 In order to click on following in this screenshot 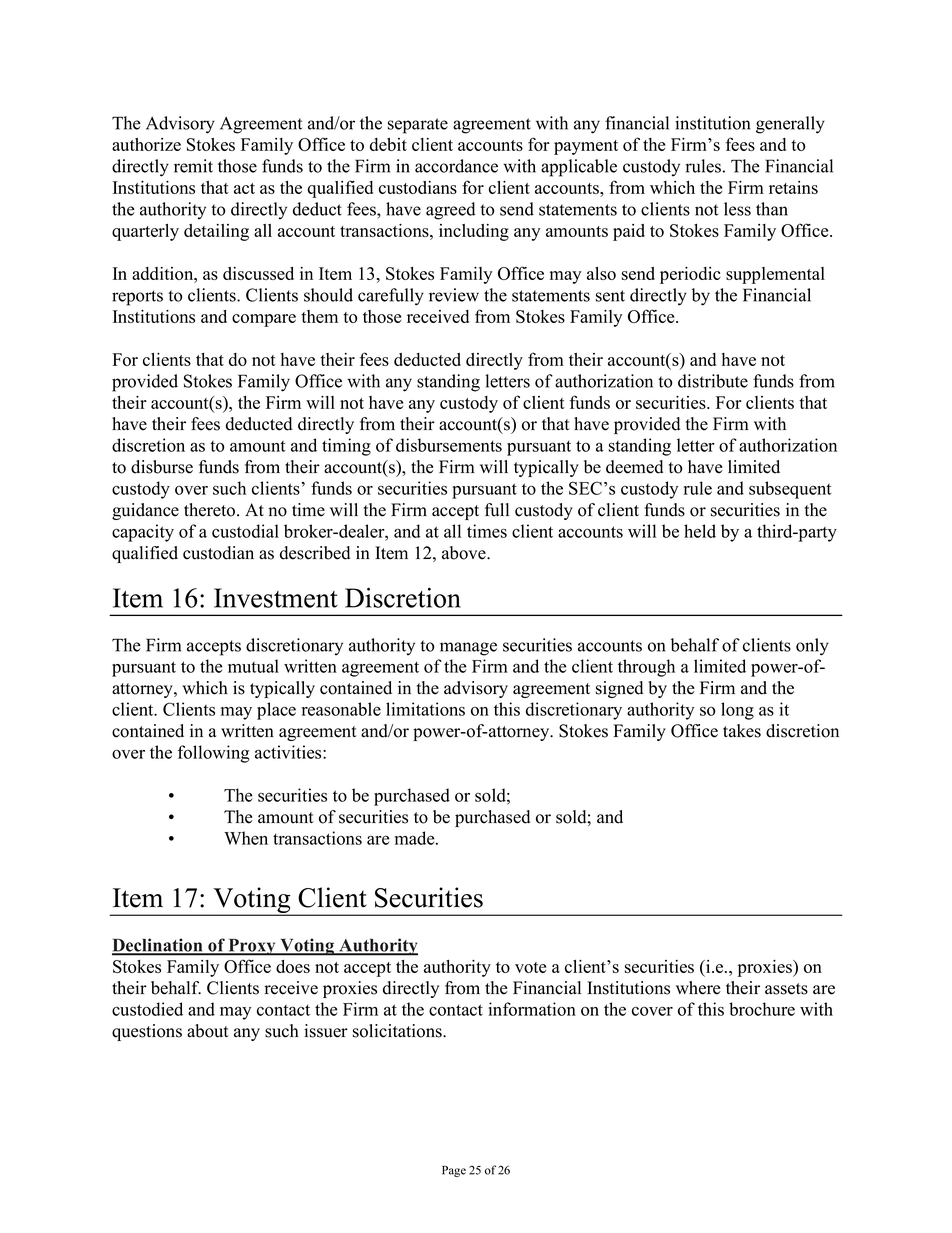, I will do `click(214, 754)`.
